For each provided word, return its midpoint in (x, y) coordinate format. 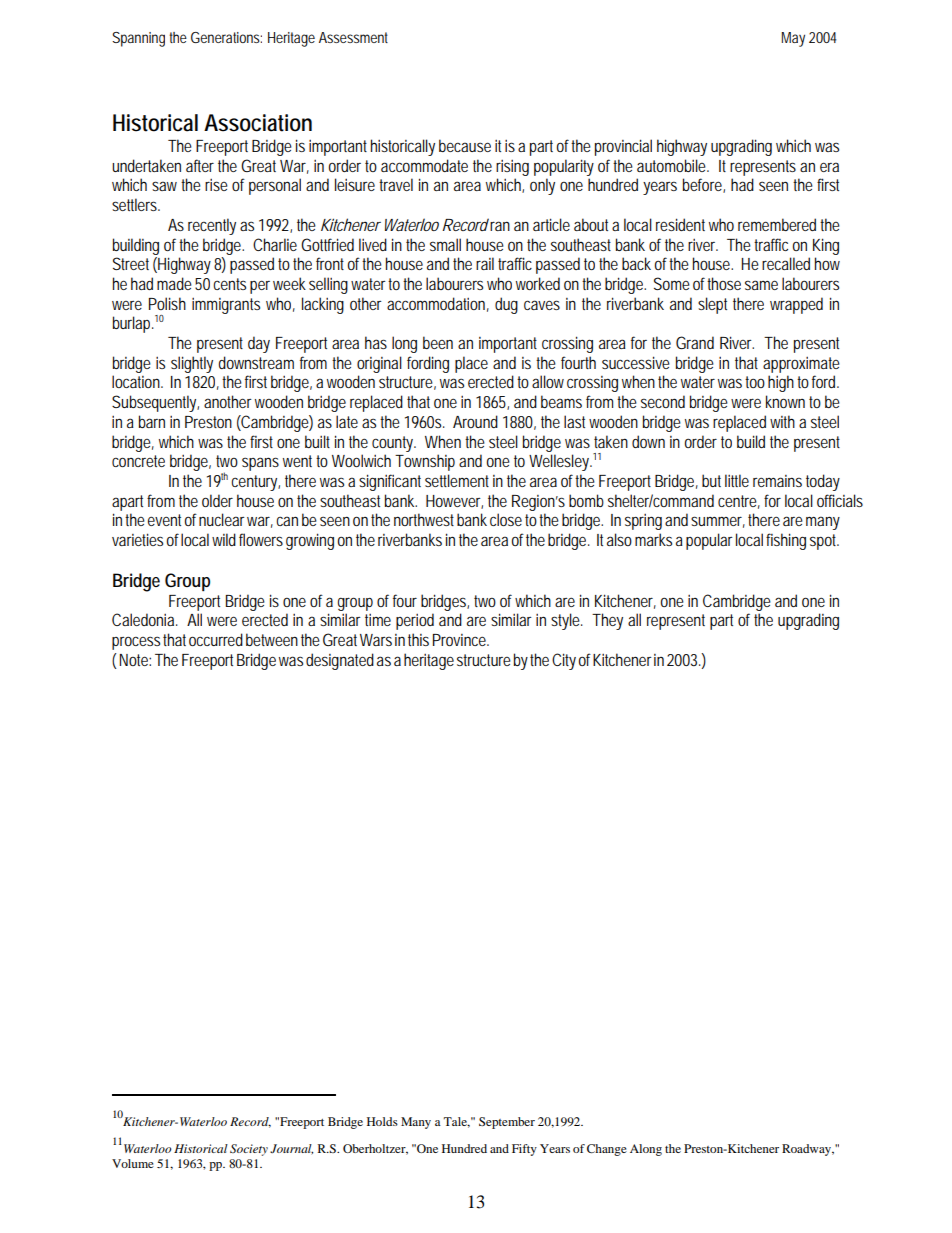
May (793, 39)
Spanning (138, 39)
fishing (786, 541)
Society (249, 1150)
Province (459, 640)
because (465, 145)
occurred (216, 639)
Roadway (808, 1150)
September (507, 1123)
